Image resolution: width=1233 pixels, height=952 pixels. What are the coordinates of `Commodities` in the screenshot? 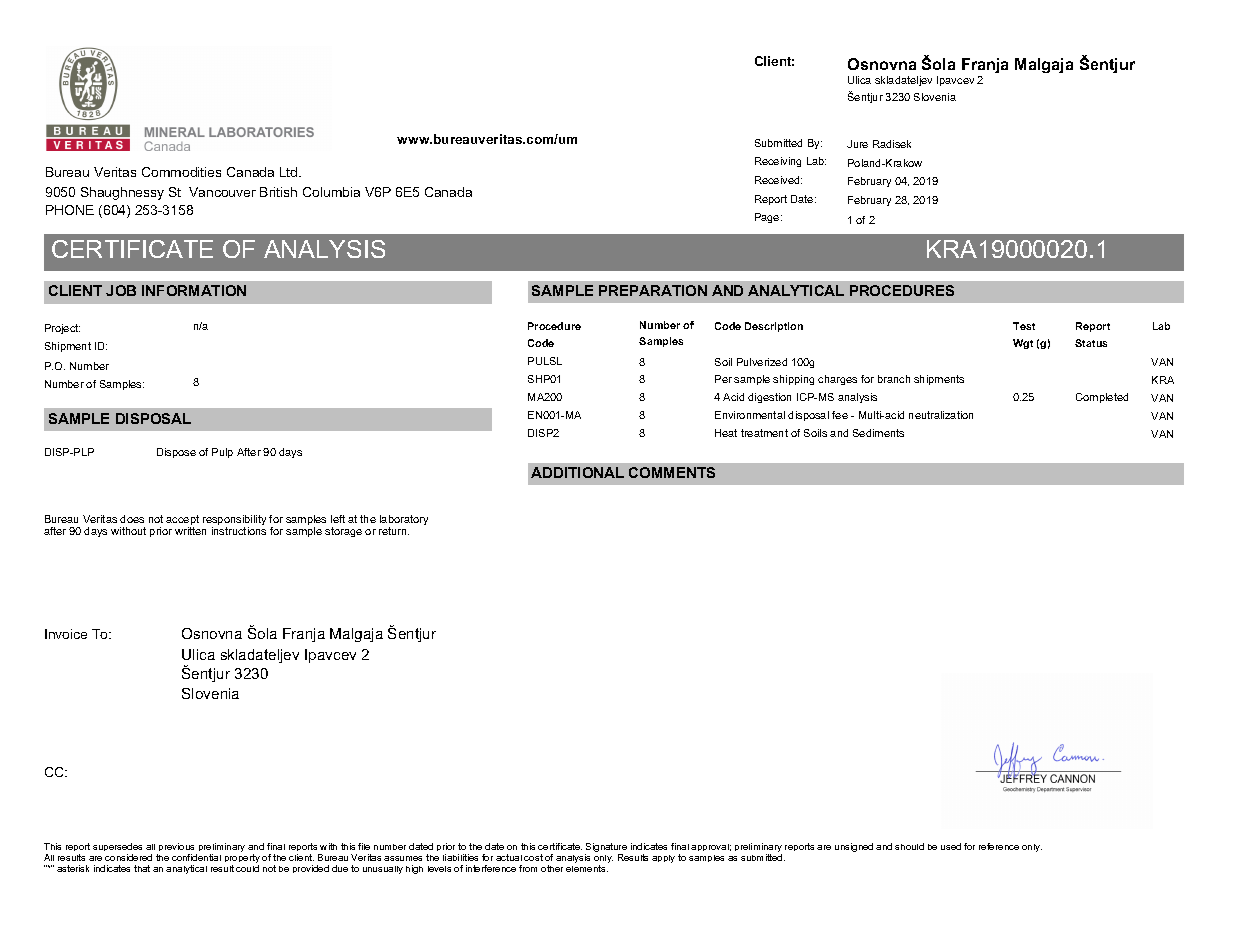 It's located at (181, 172).
